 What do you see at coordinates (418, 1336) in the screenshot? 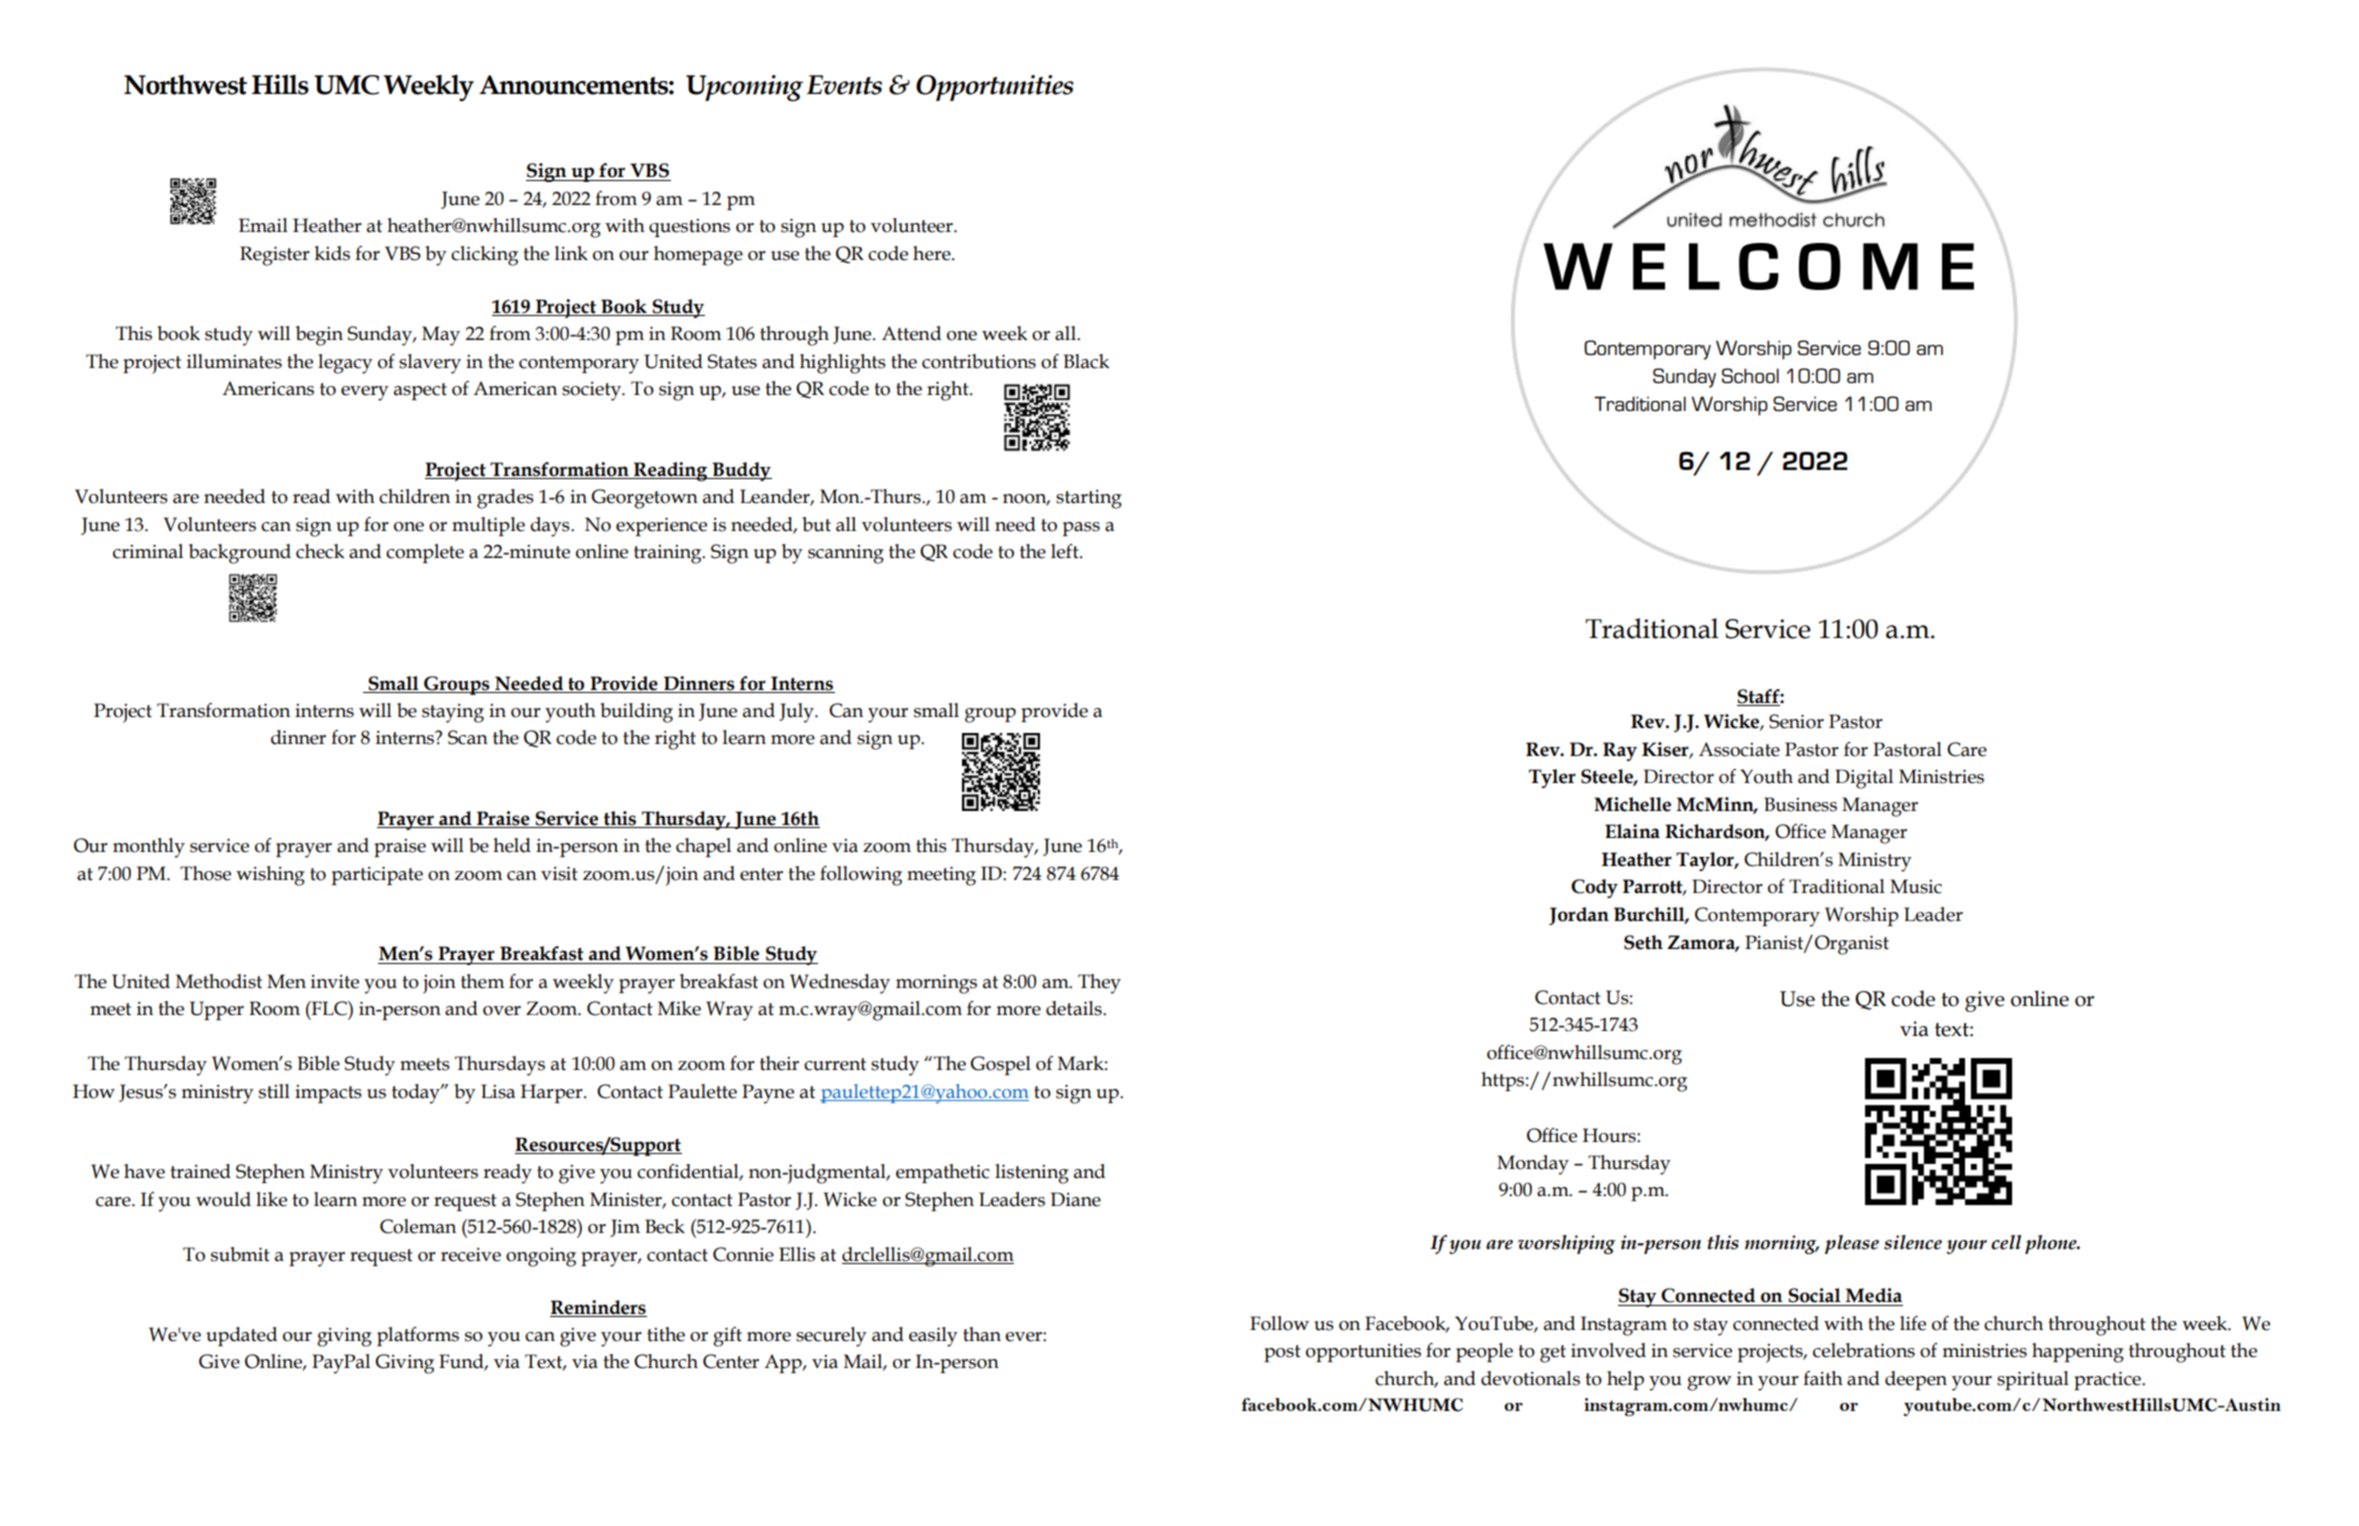
I see `platforms` at bounding box center [418, 1336].
